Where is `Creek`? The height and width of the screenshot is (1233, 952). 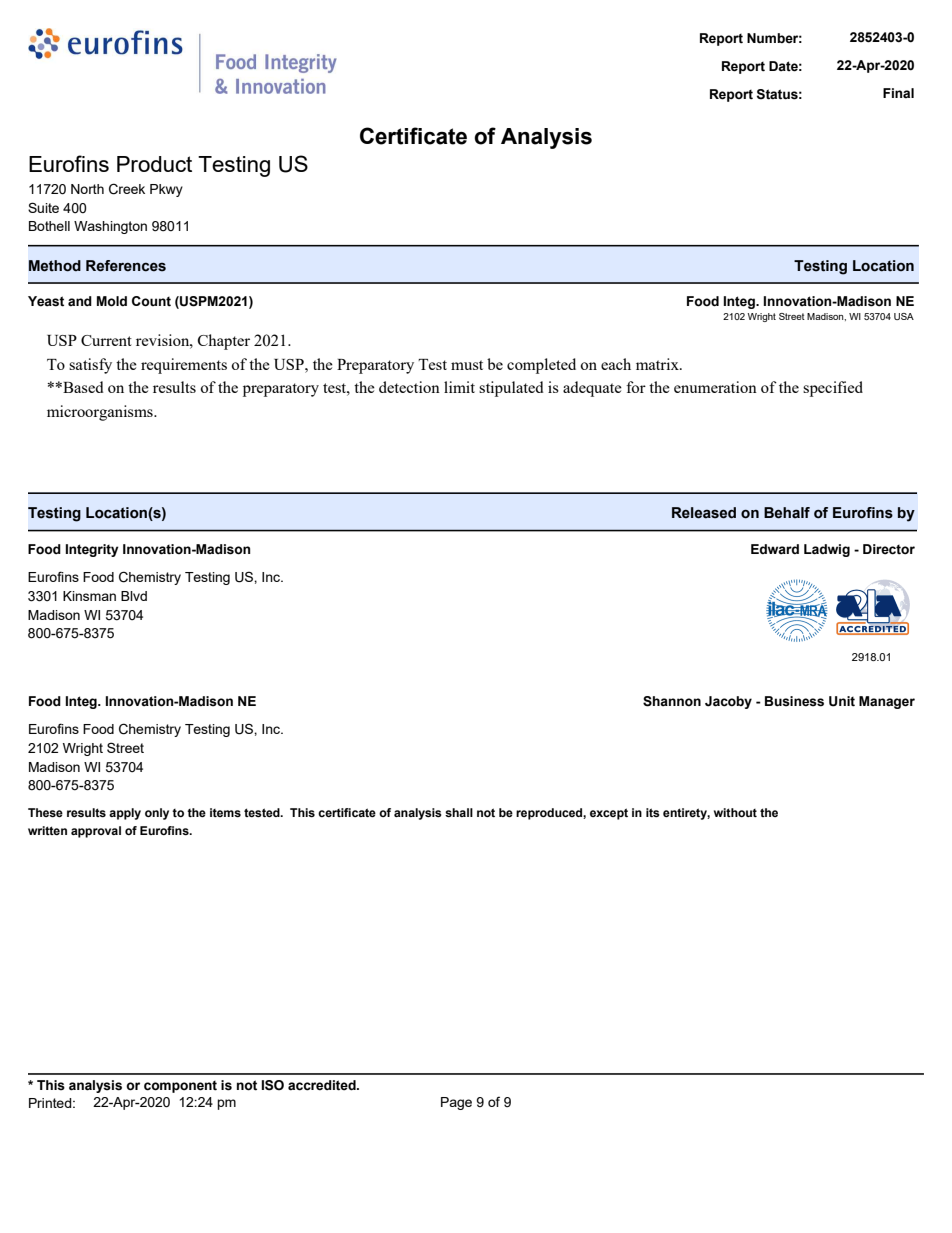 Creek is located at coordinates (127, 189).
